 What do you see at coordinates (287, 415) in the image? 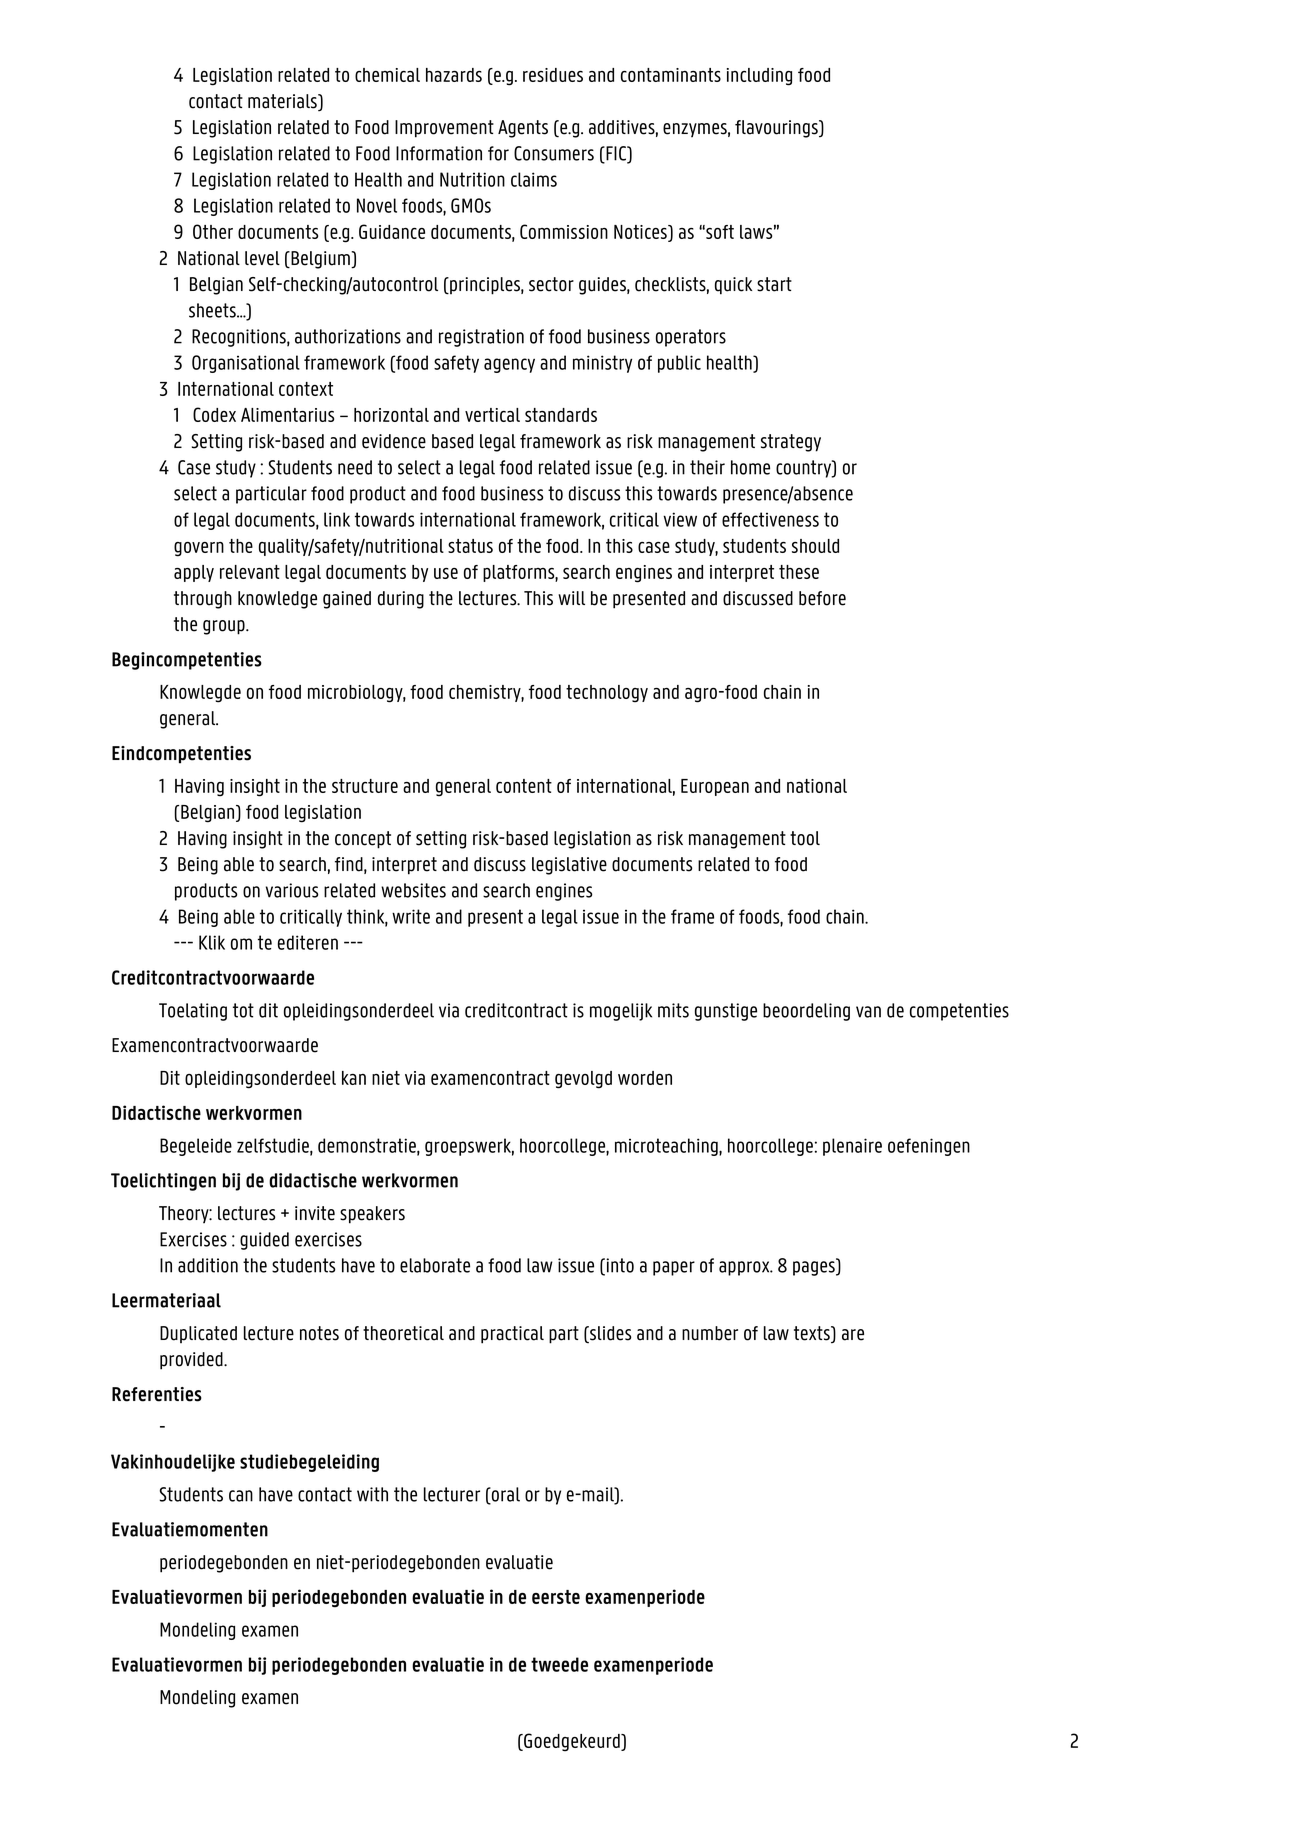
I see `Alimentarius` at bounding box center [287, 415].
